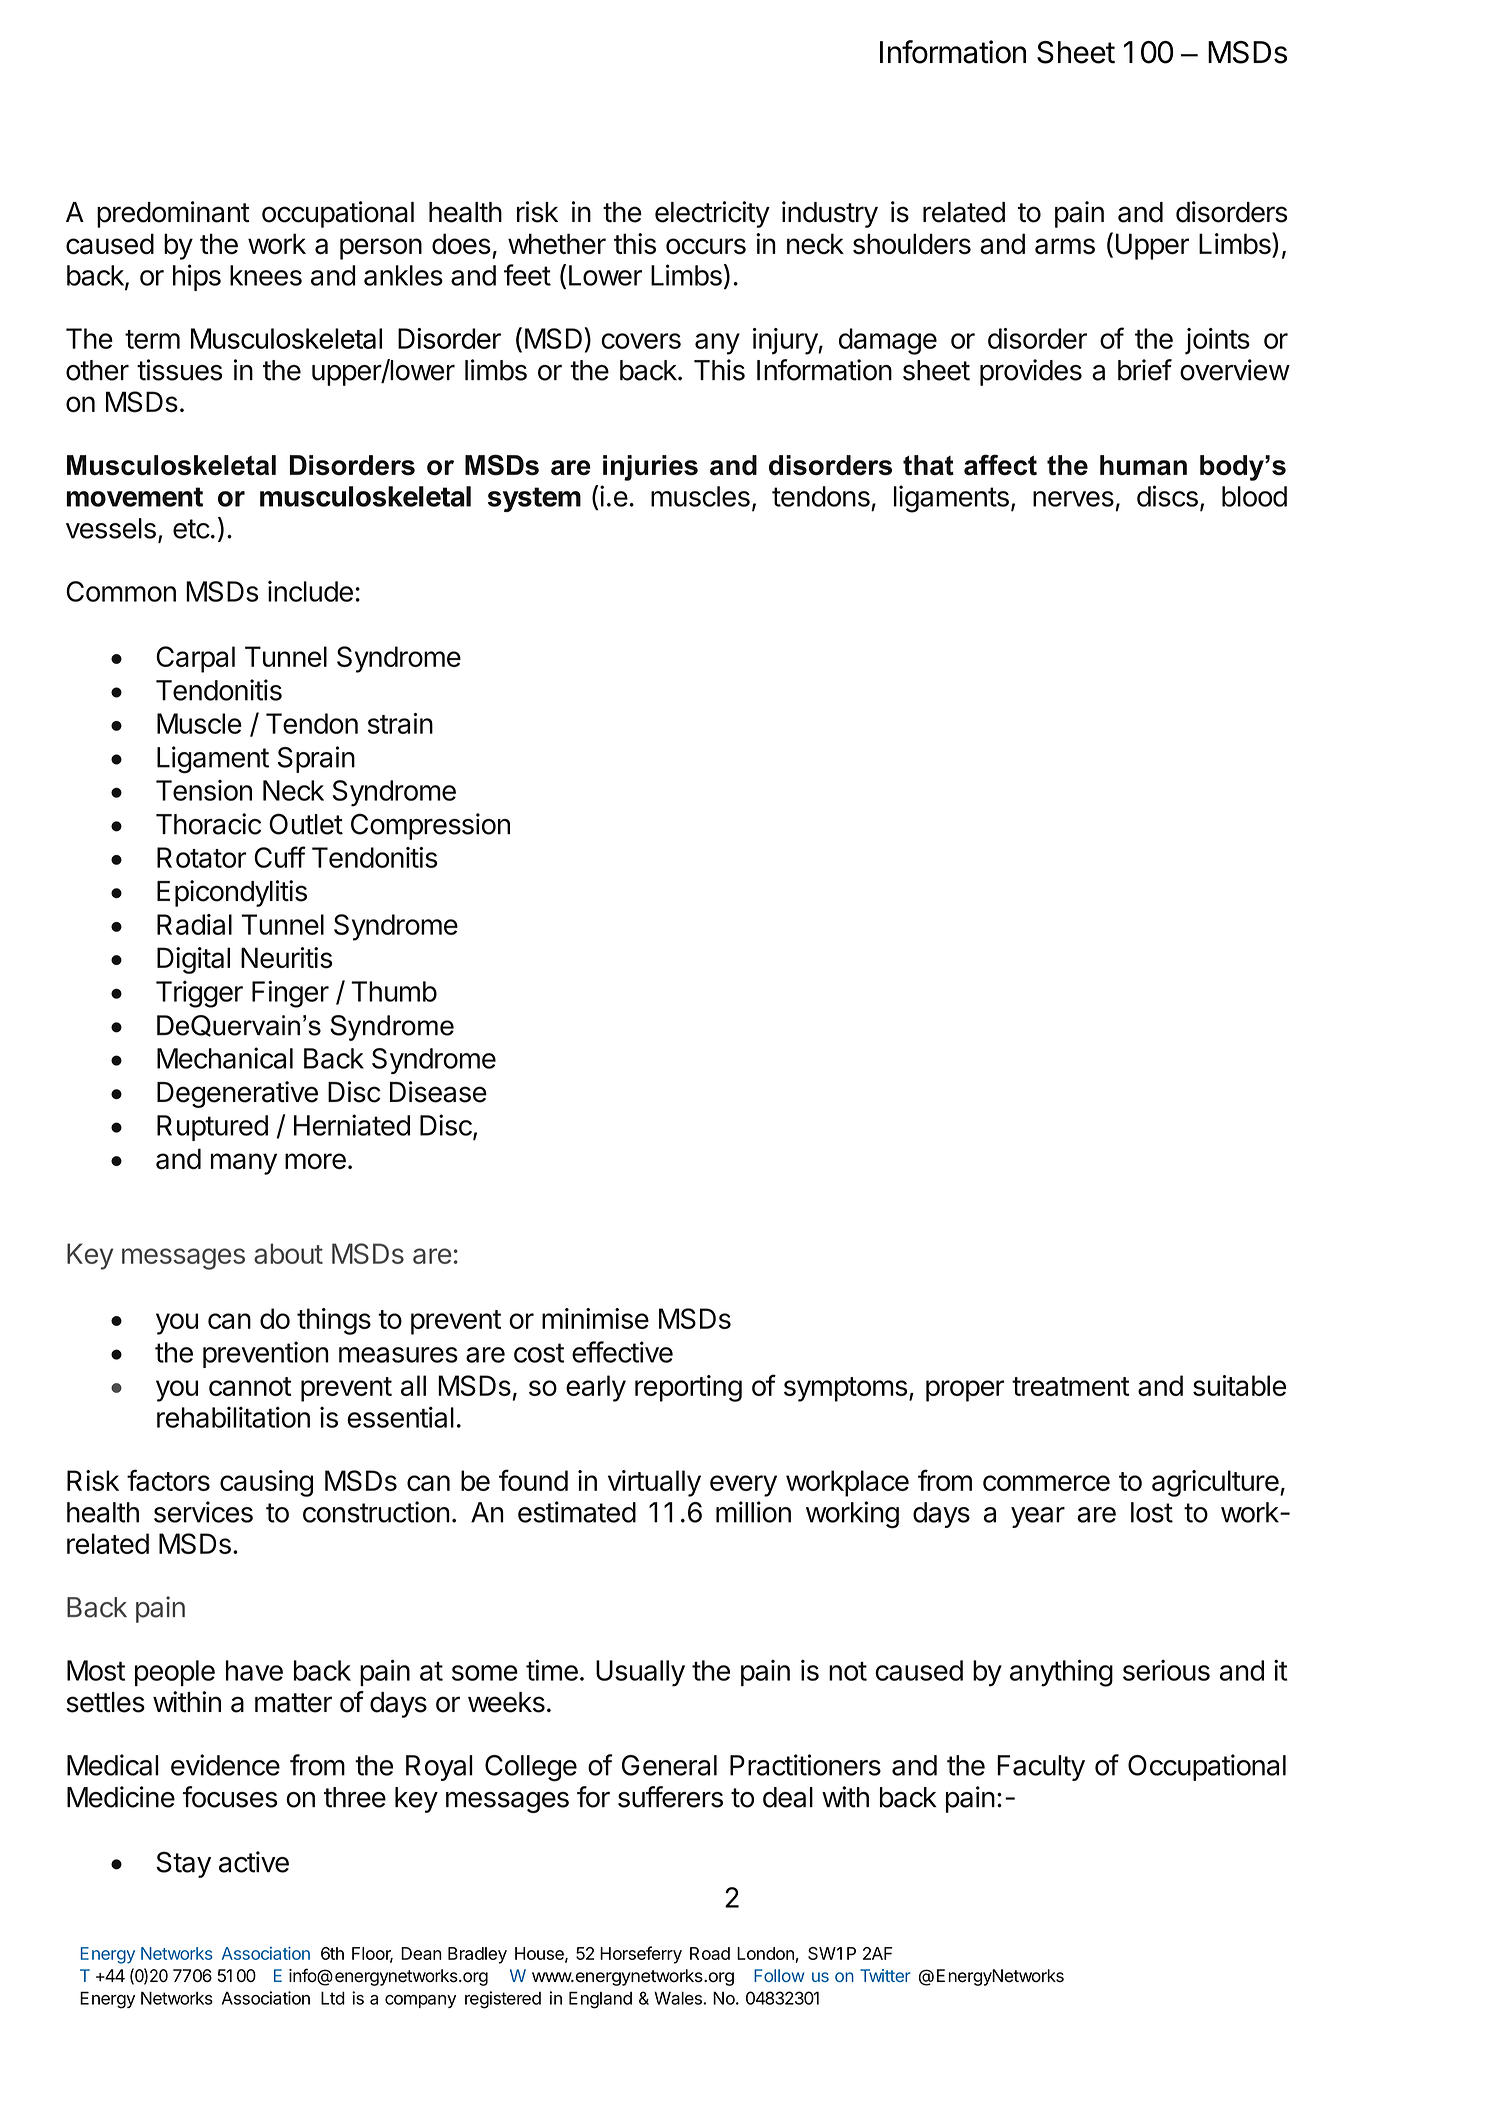  What do you see at coordinates (203, 1512) in the screenshot?
I see `services` at bounding box center [203, 1512].
